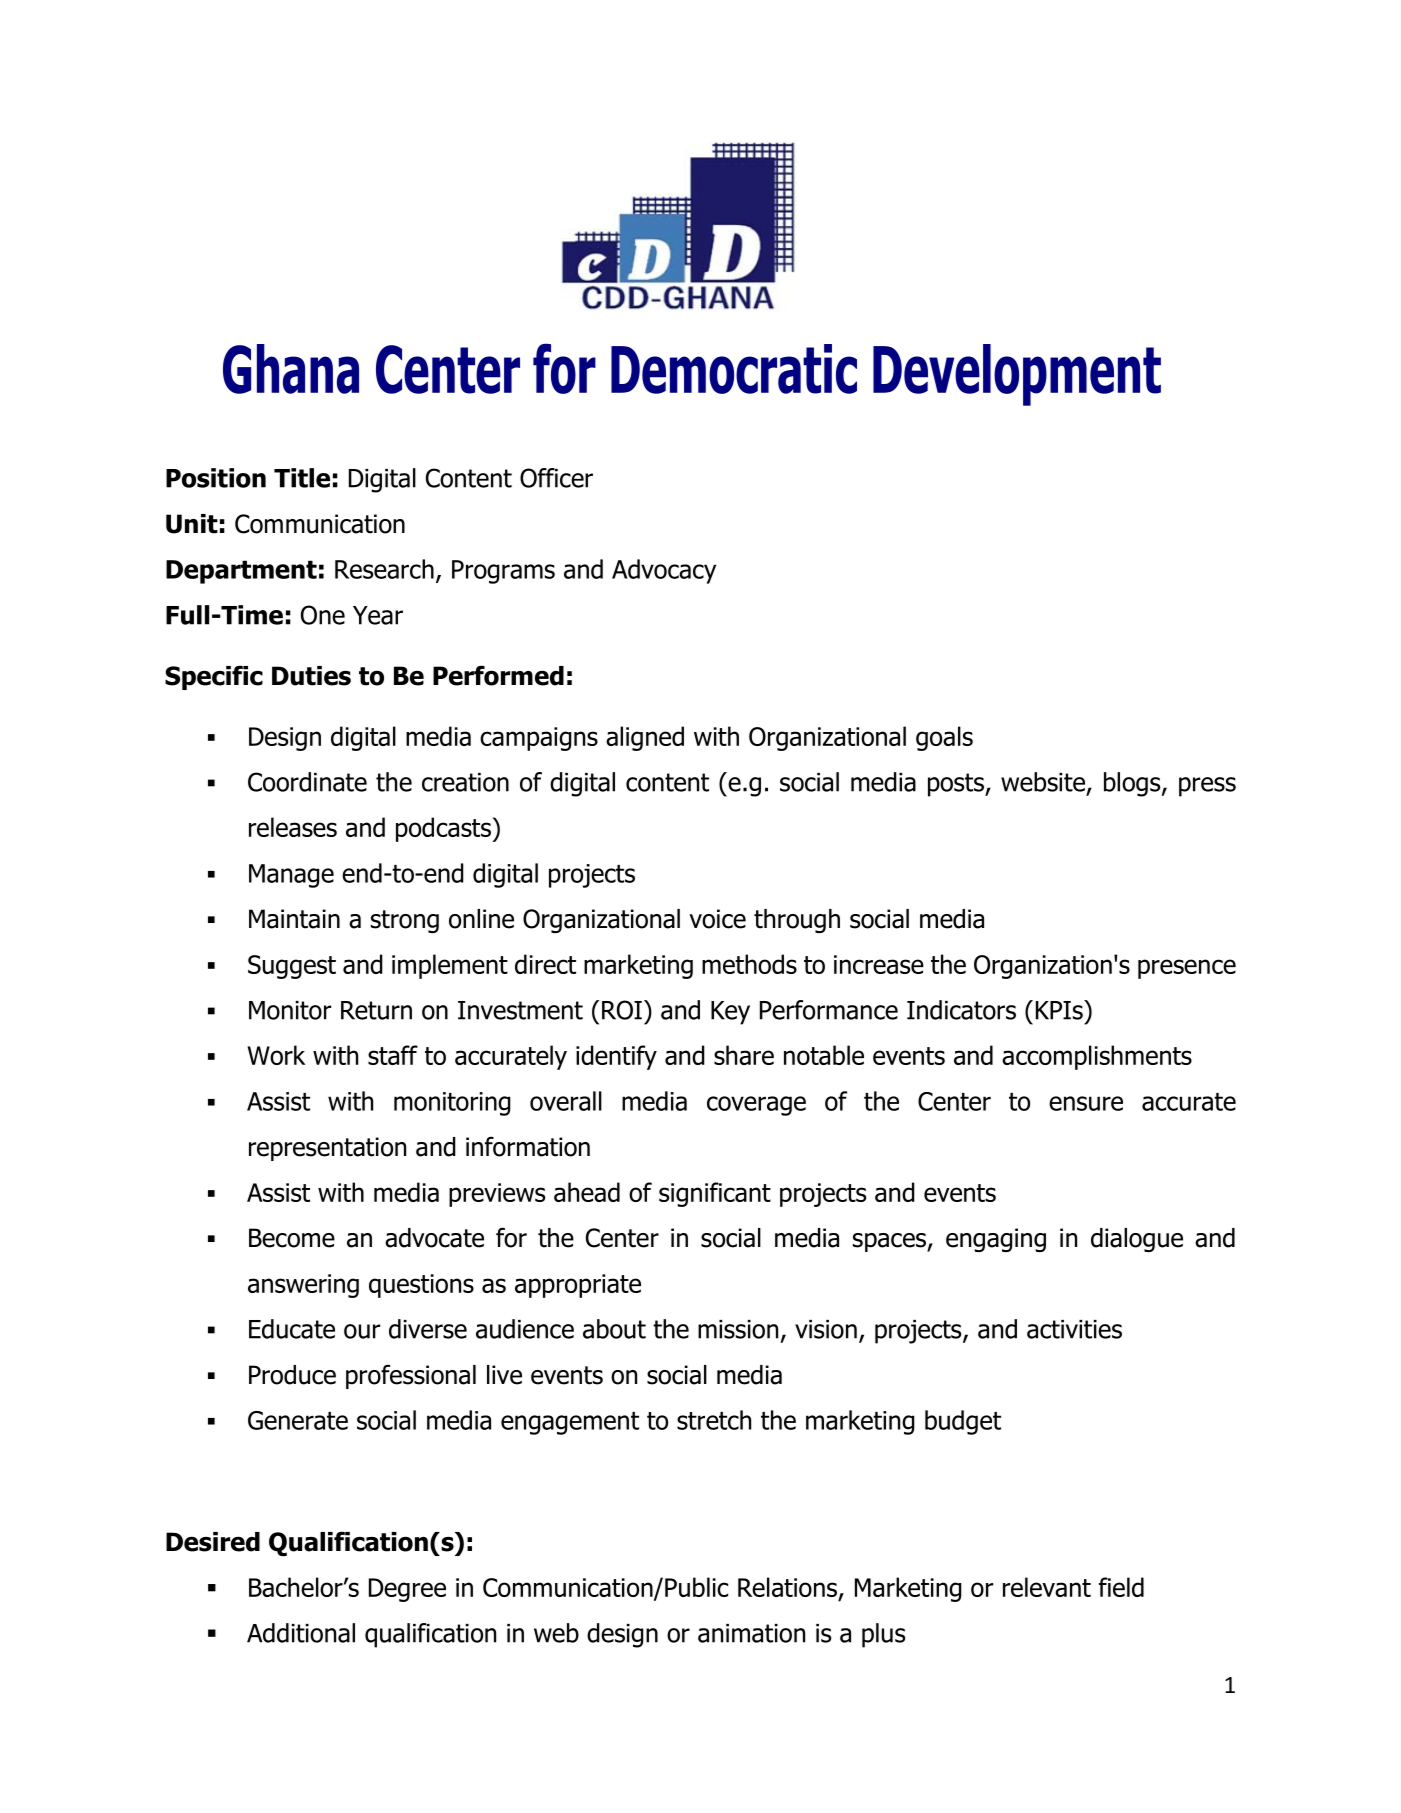  What do you see at coordinates (1017, 375) in the document?
I see `Development` at bounding box center [1017, 375].
